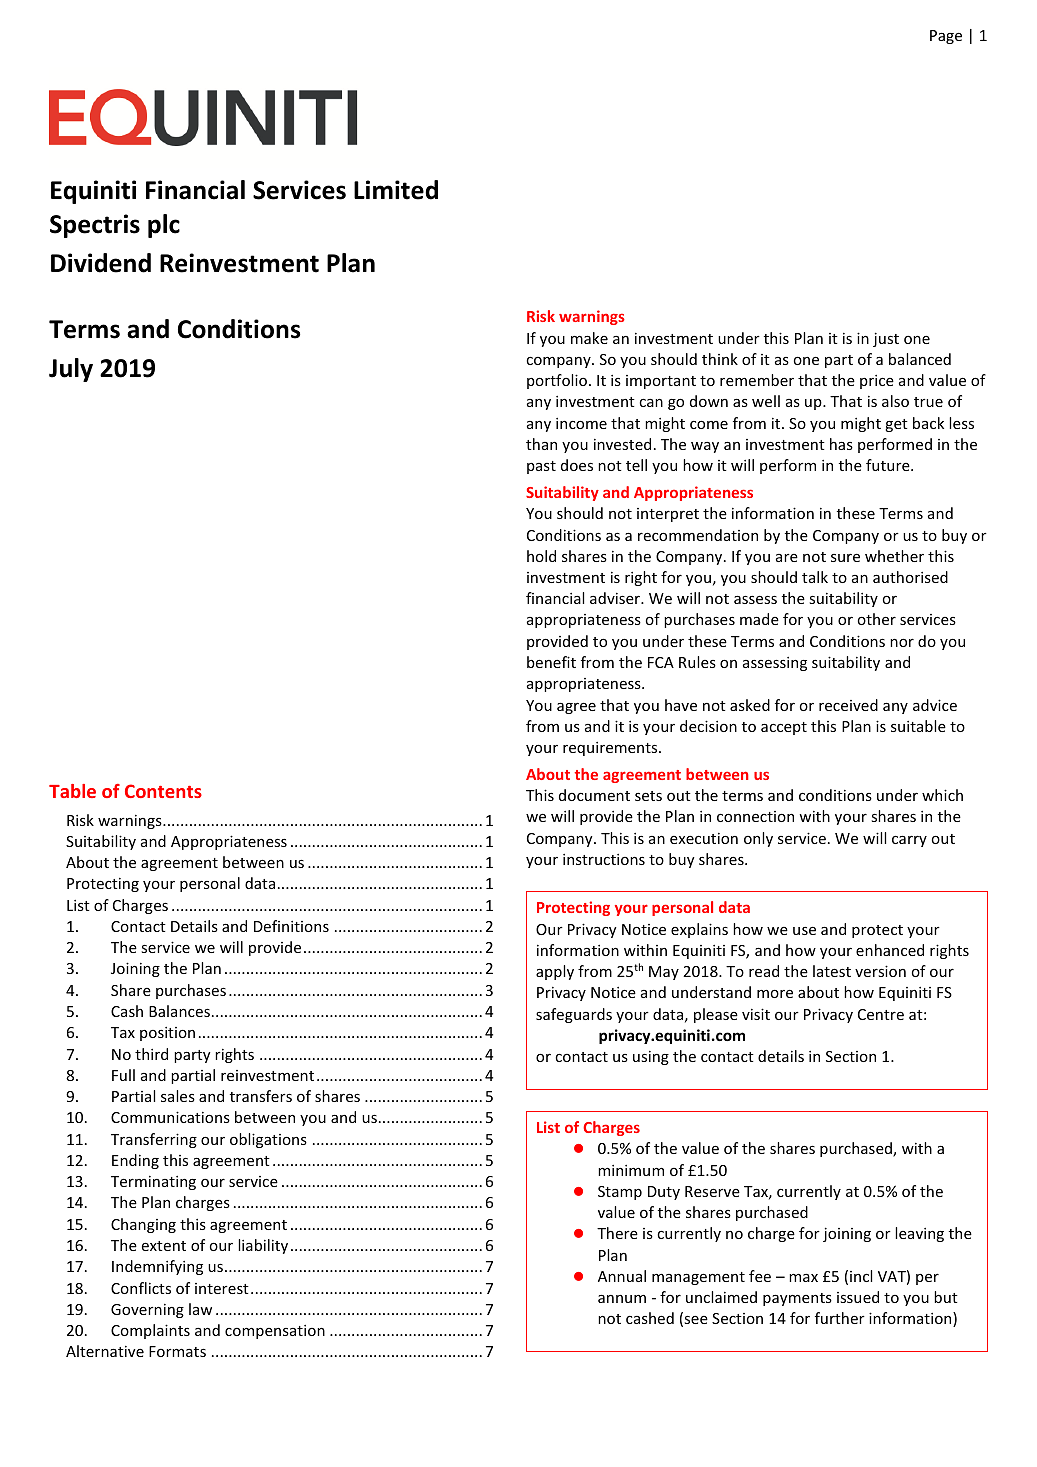 Image resolution: width=1037 pixels, height=1467 pixels. I want to click on portfolio, so click(557, 381).
